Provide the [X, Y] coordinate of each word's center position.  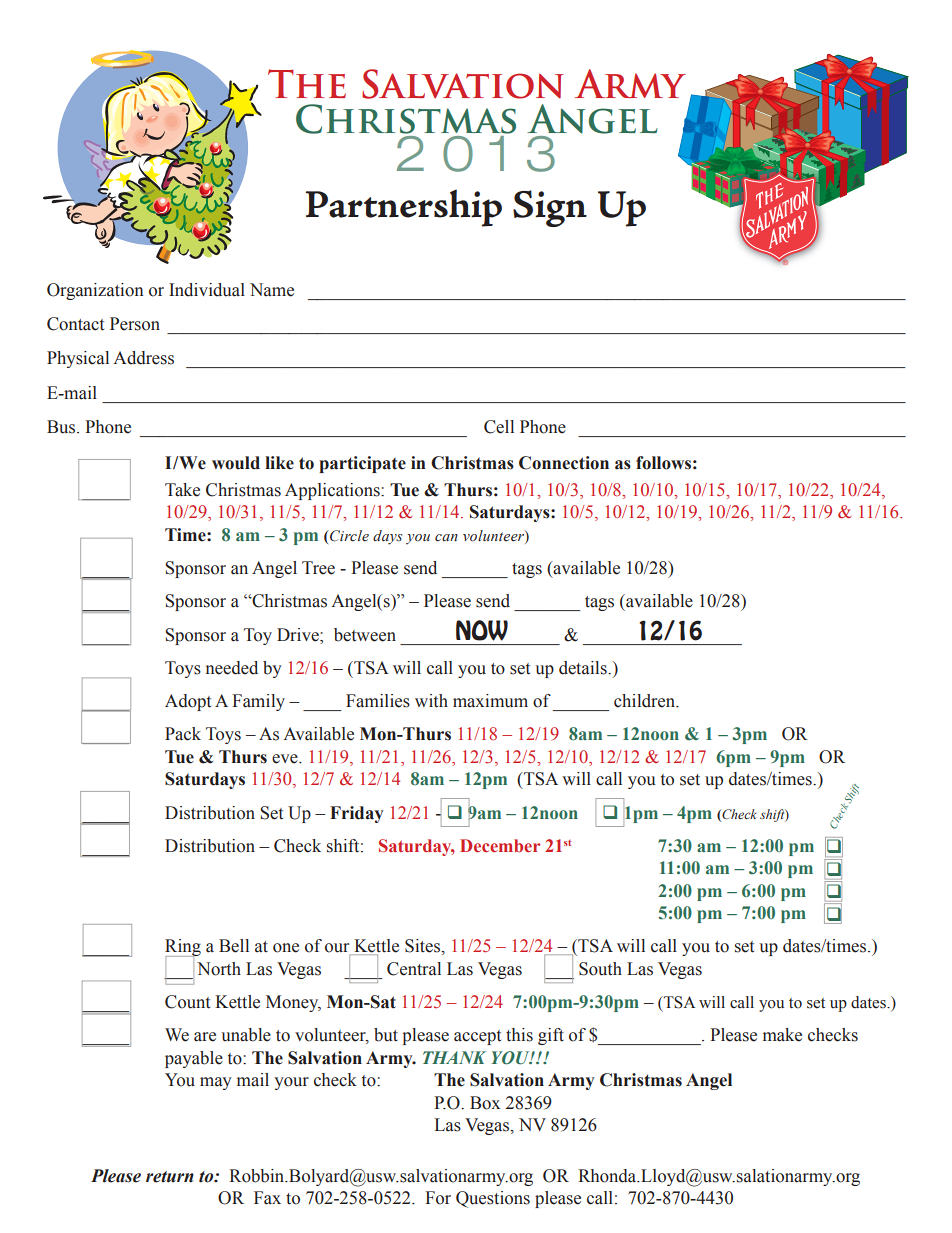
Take [182, 490]
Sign [550, 208]
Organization [95, 291]
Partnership [404, 208]
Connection [564, 463]
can [446, 538]
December [500, 845]
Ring [183, 949]
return [170, 1177]
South [600, 969]
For [438, 1198]
